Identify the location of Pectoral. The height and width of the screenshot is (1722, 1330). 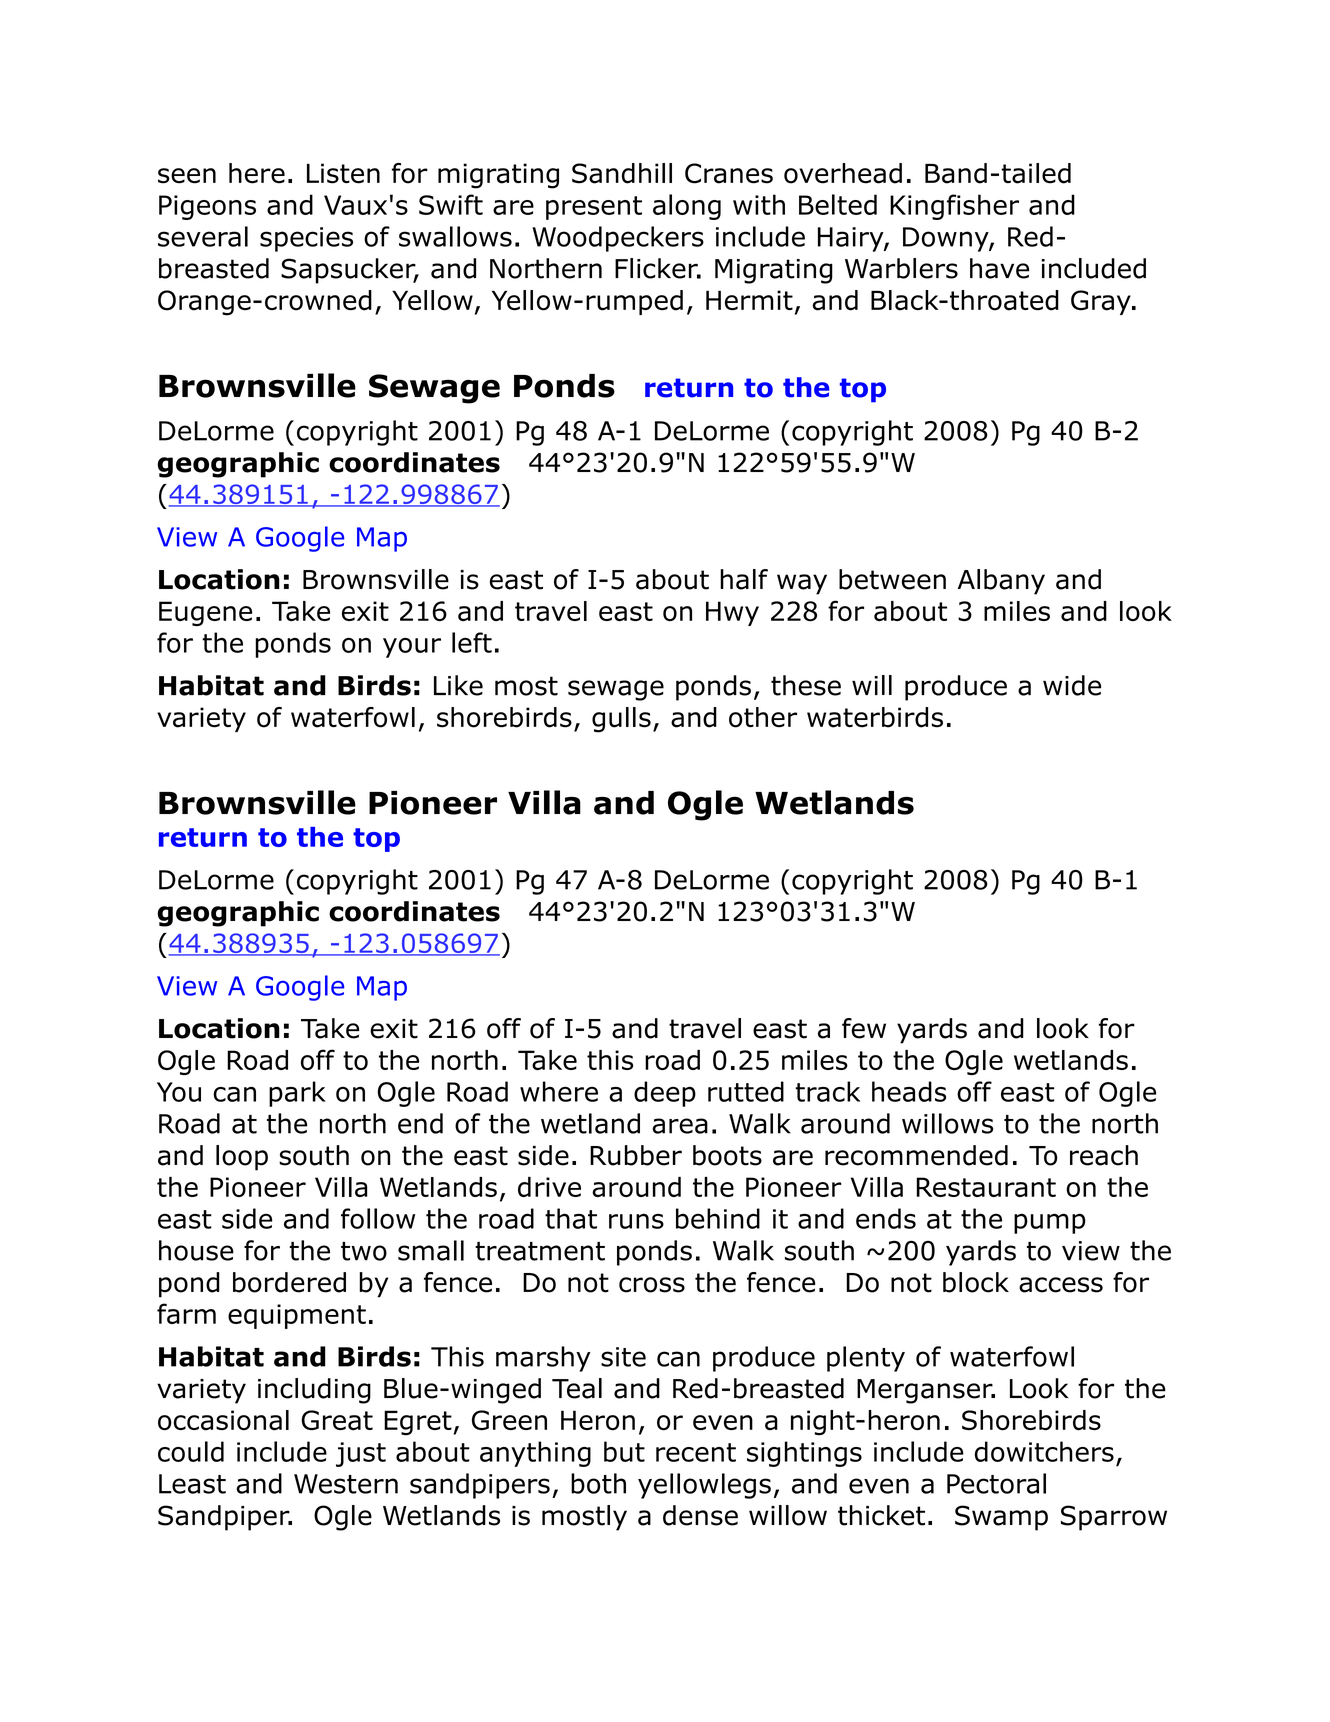
(996, 1483).
